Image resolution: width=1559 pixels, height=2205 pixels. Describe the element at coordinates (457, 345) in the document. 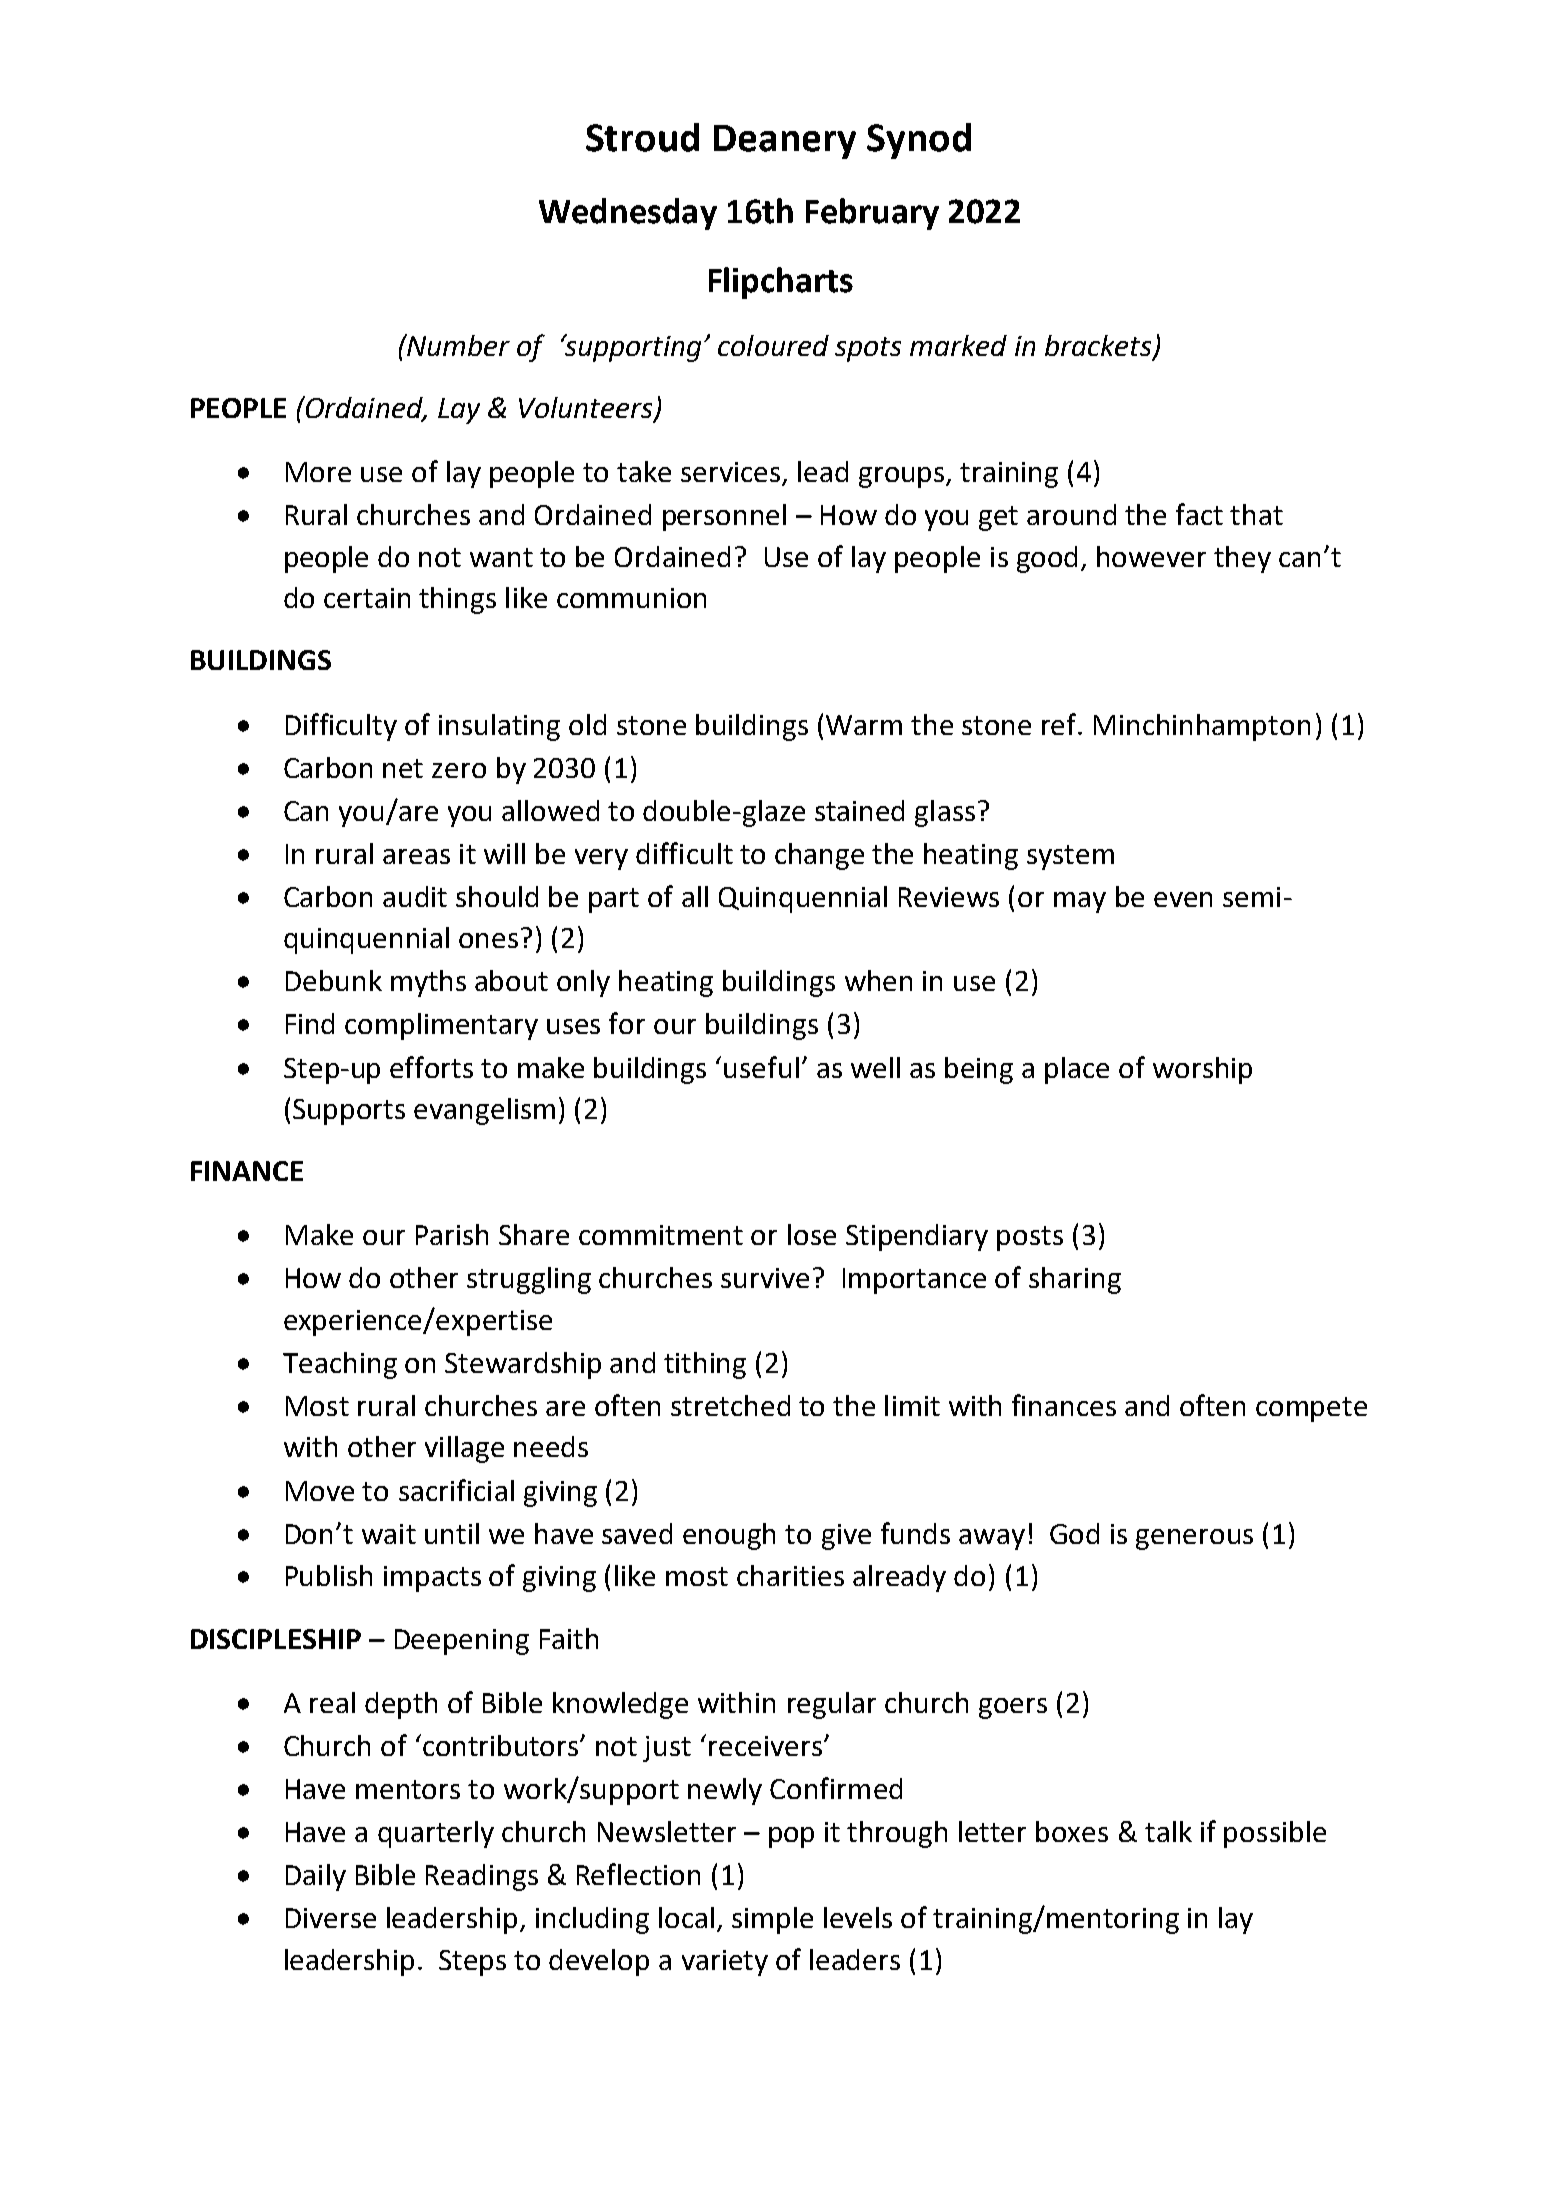

I see `Number` at that location.
